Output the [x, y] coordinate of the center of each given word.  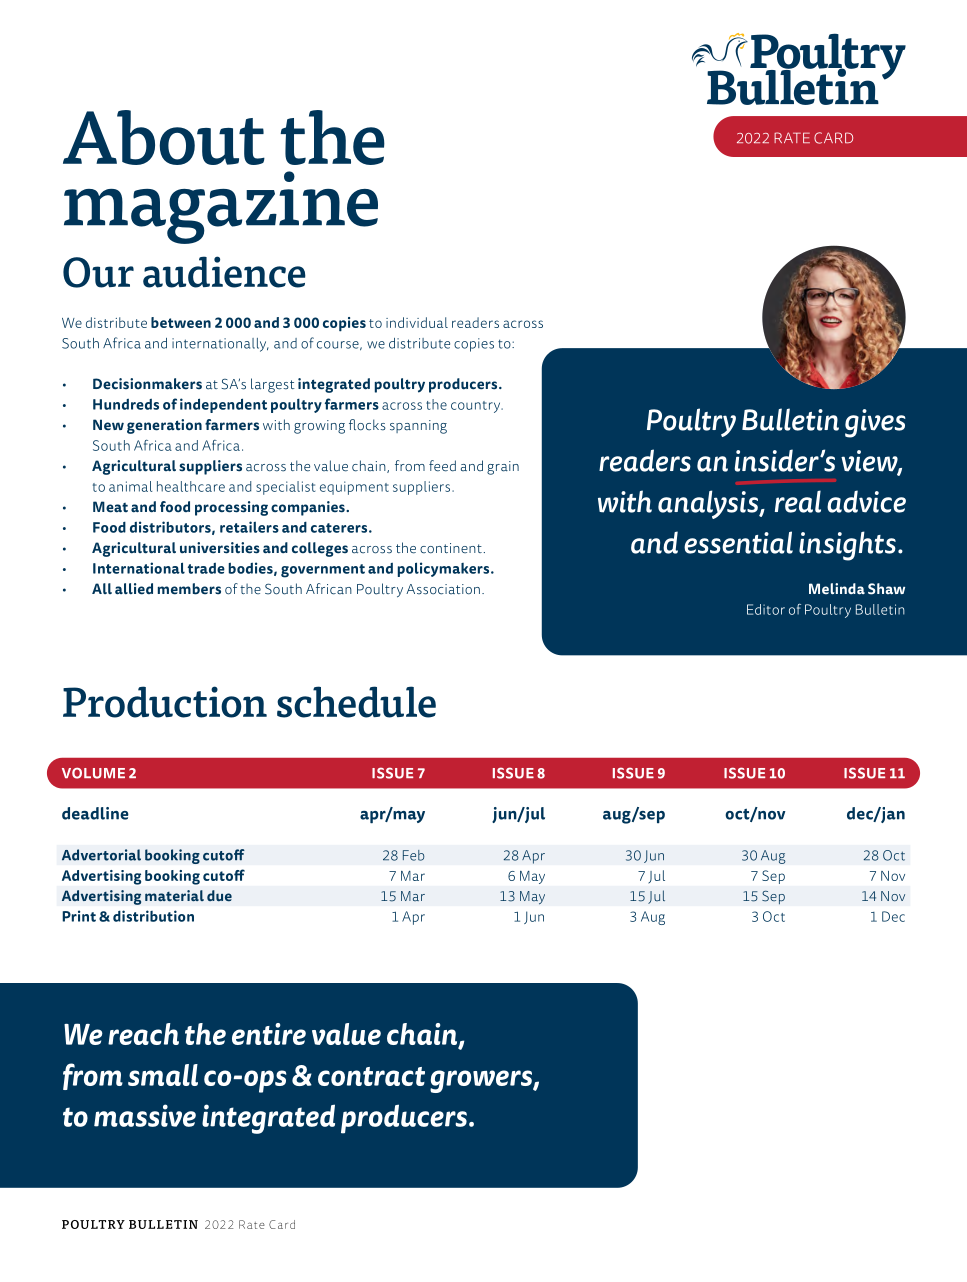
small [163, 1075]
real [798, 501]
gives [875, 423]
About [164, 137]
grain [503, 468]
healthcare [191, 486]
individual [417, 322]
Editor [766, 609]
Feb [414, 855]
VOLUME [93, 773]
